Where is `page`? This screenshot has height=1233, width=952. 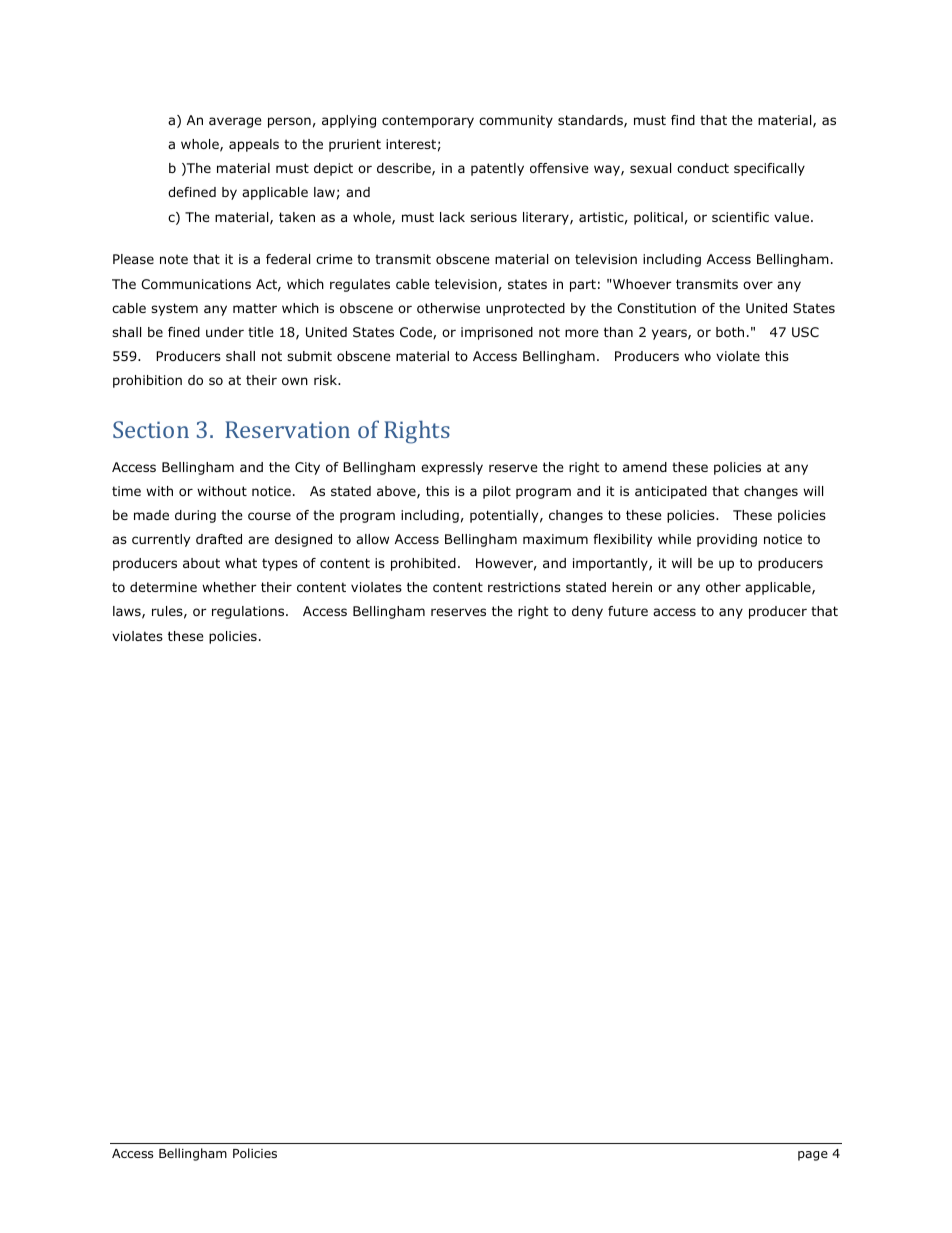 page is located at coordinates (813, 1156).
